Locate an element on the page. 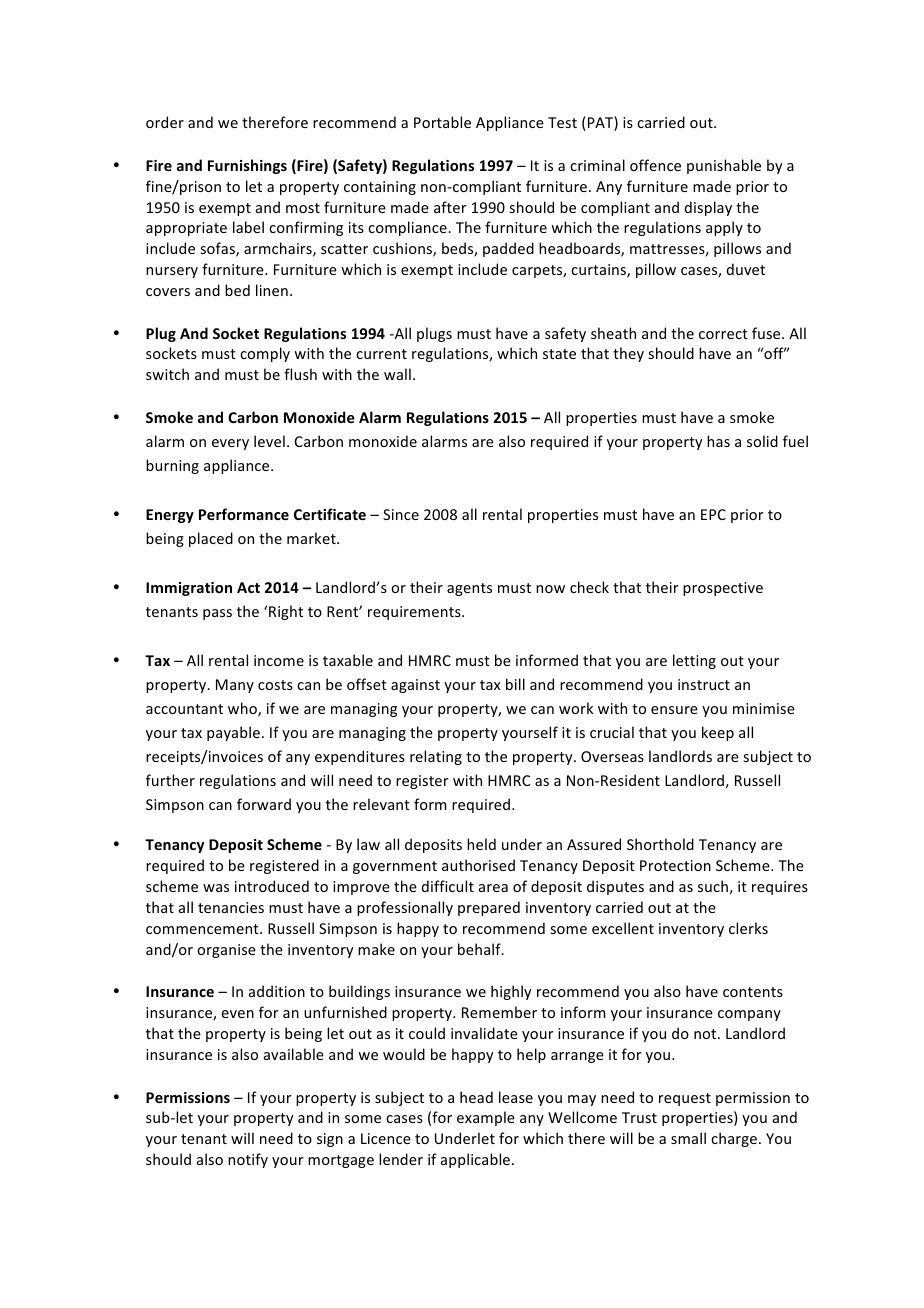 This image has width=924, height=1308. bill is located at coordinates (515, 684).
